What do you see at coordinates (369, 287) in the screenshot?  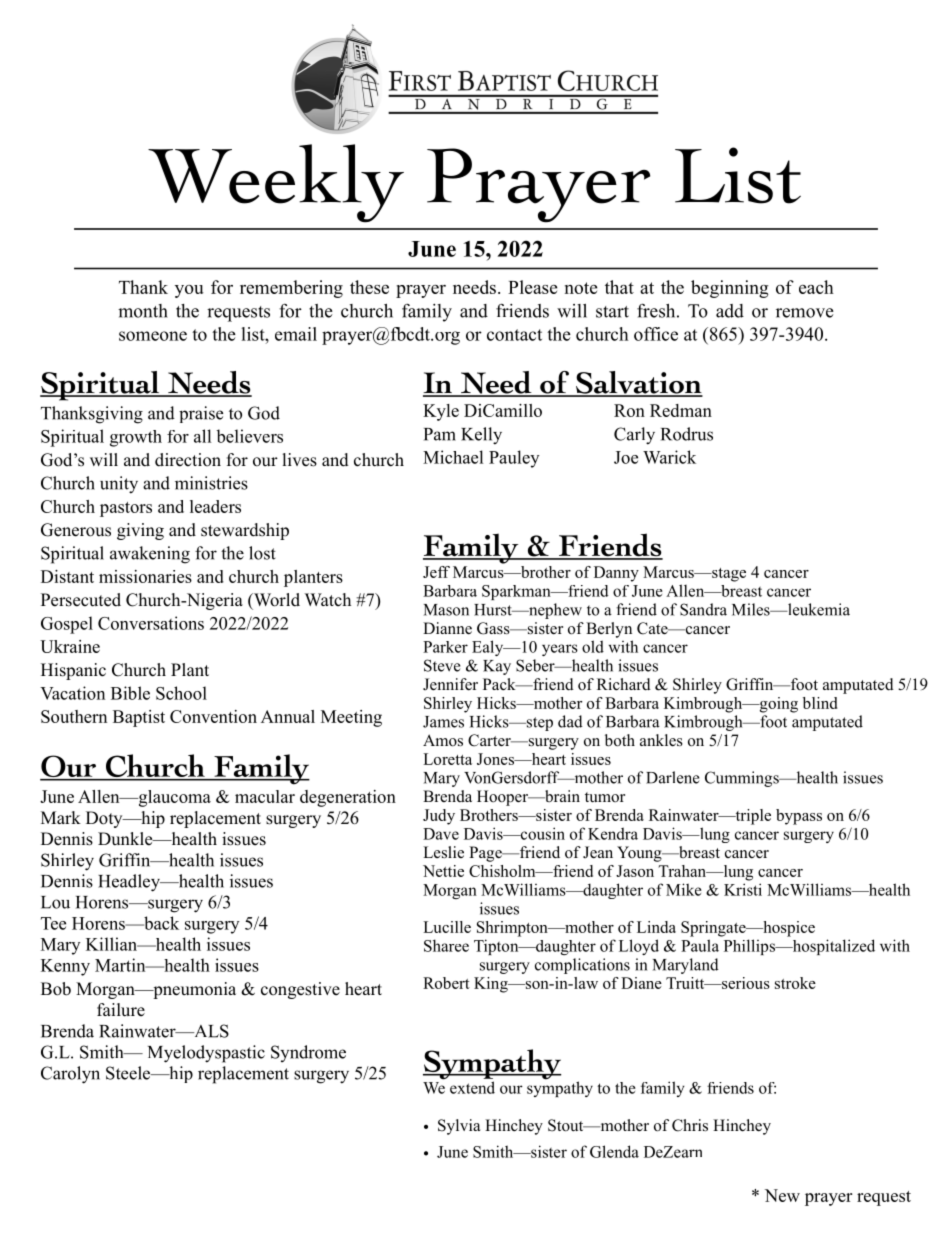 I see `these` at bounding box center [369, 287].
